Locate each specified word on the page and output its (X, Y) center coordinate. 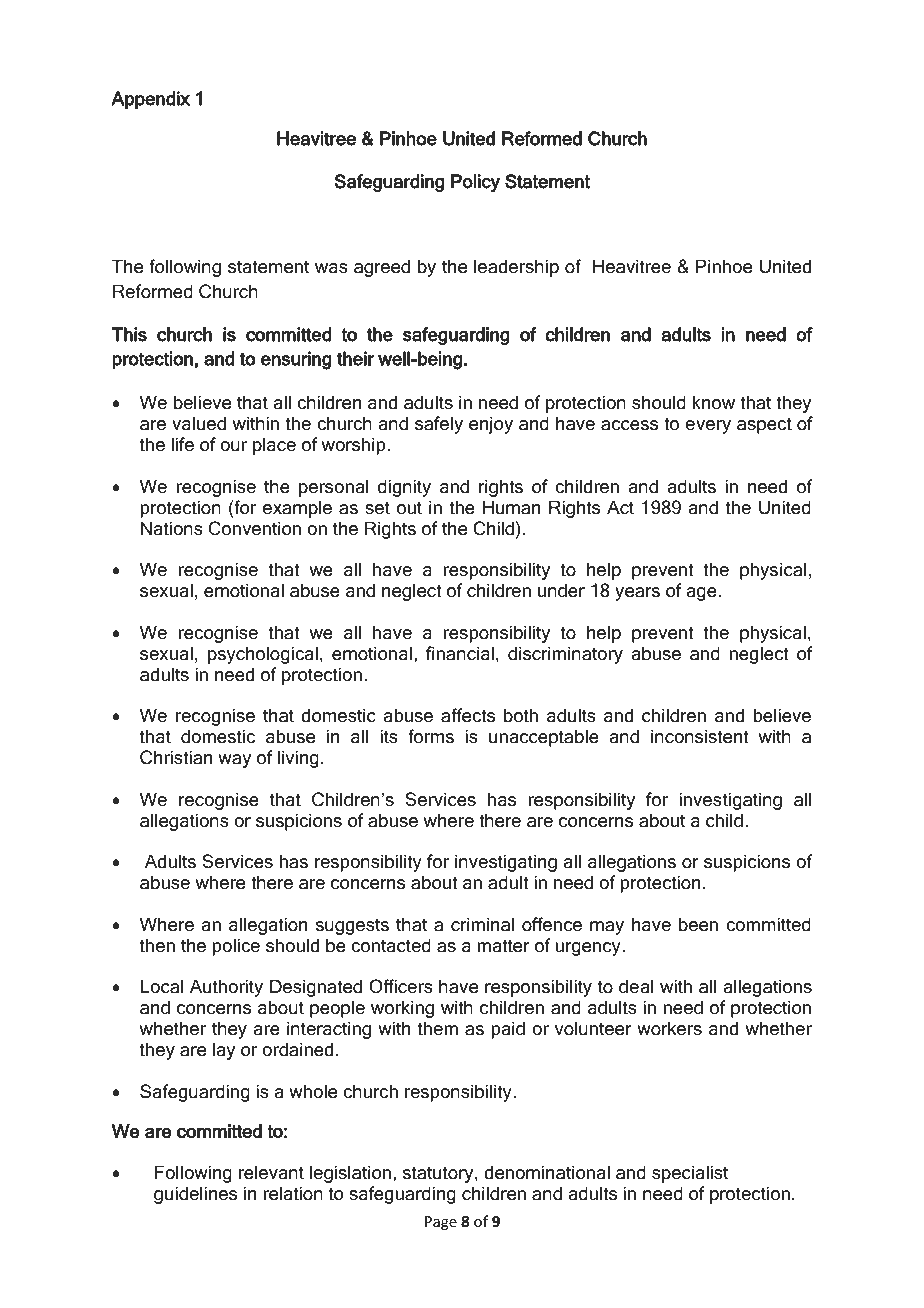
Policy (475, 183)
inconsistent (700, 736)
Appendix (150, 100)
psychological (263, 655)
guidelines (195, 1195)
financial (460, 653)
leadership (516, 268)
